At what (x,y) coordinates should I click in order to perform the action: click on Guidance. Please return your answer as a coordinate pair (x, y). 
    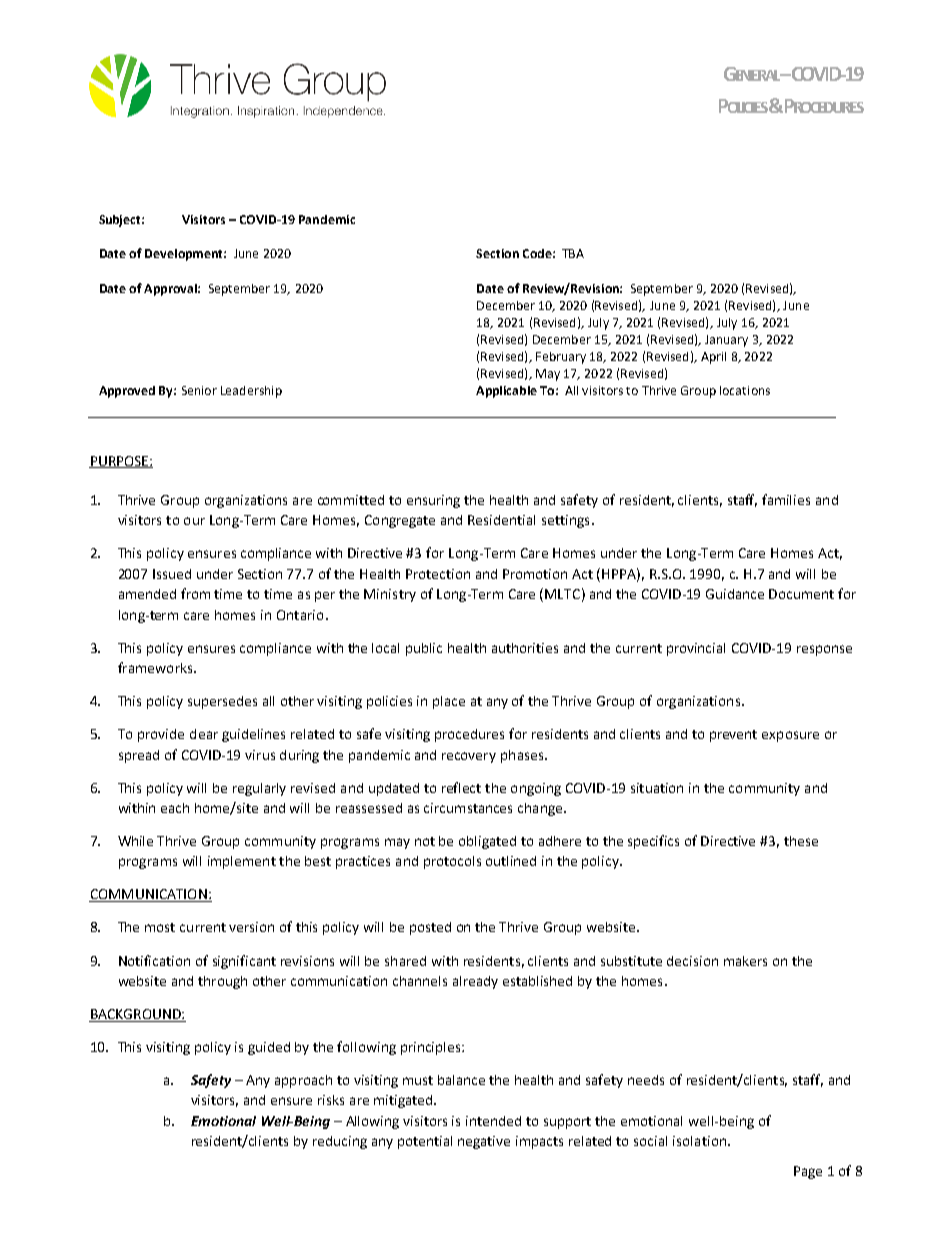
    Looking at the image, I should click on (735, 594).
